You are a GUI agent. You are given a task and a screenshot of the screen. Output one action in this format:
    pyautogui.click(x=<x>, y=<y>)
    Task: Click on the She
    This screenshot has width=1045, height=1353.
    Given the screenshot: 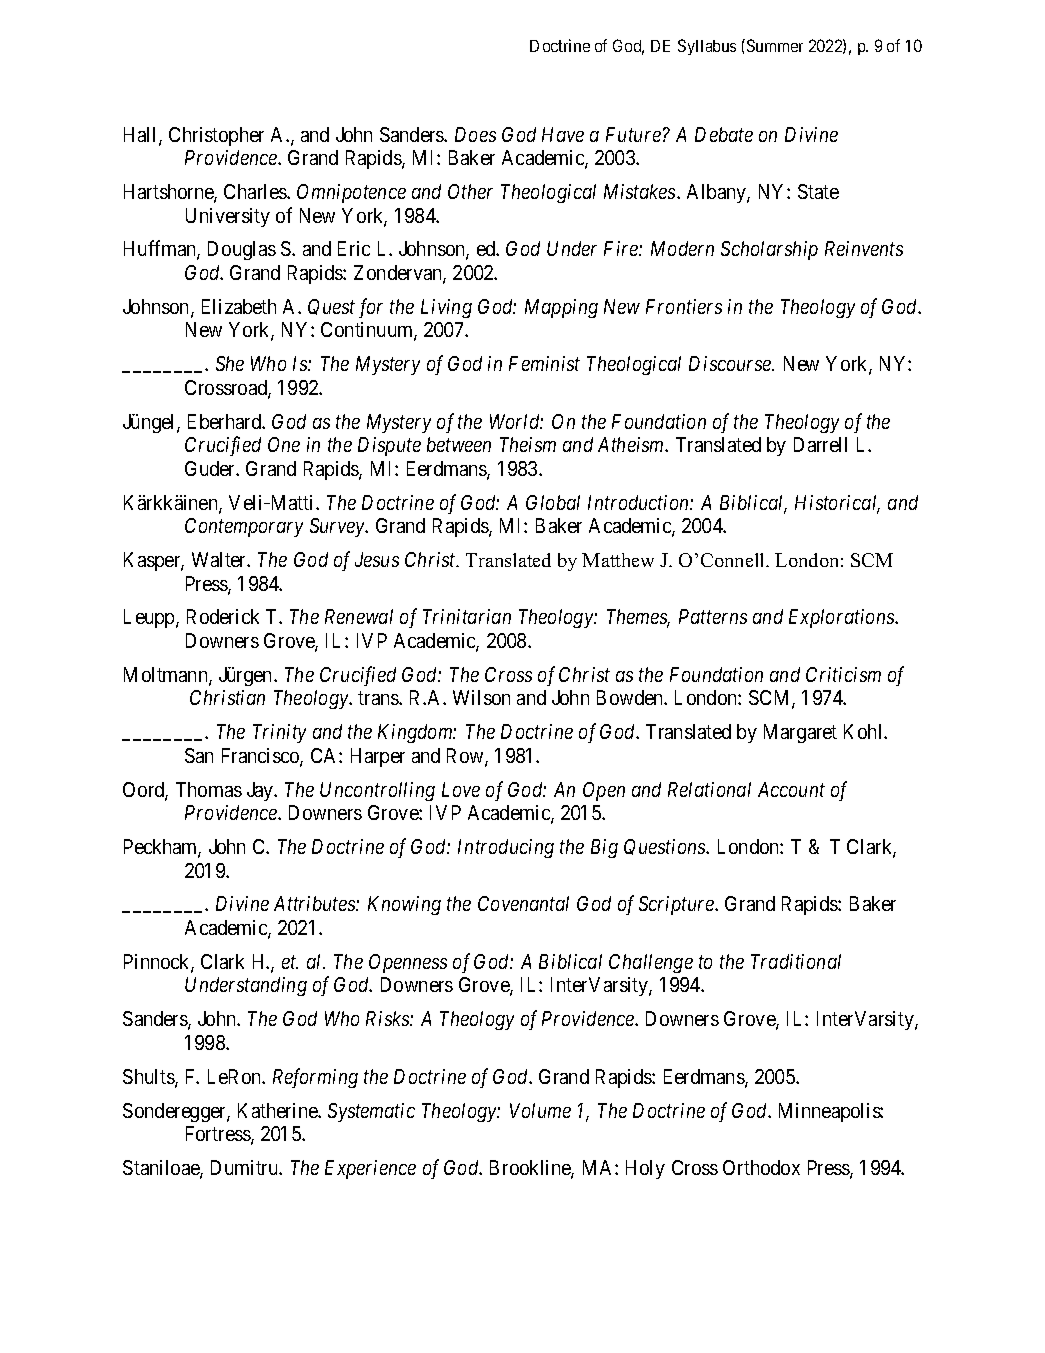 What is the action you would take?
    pyautogui.click(x=230, y=363)
